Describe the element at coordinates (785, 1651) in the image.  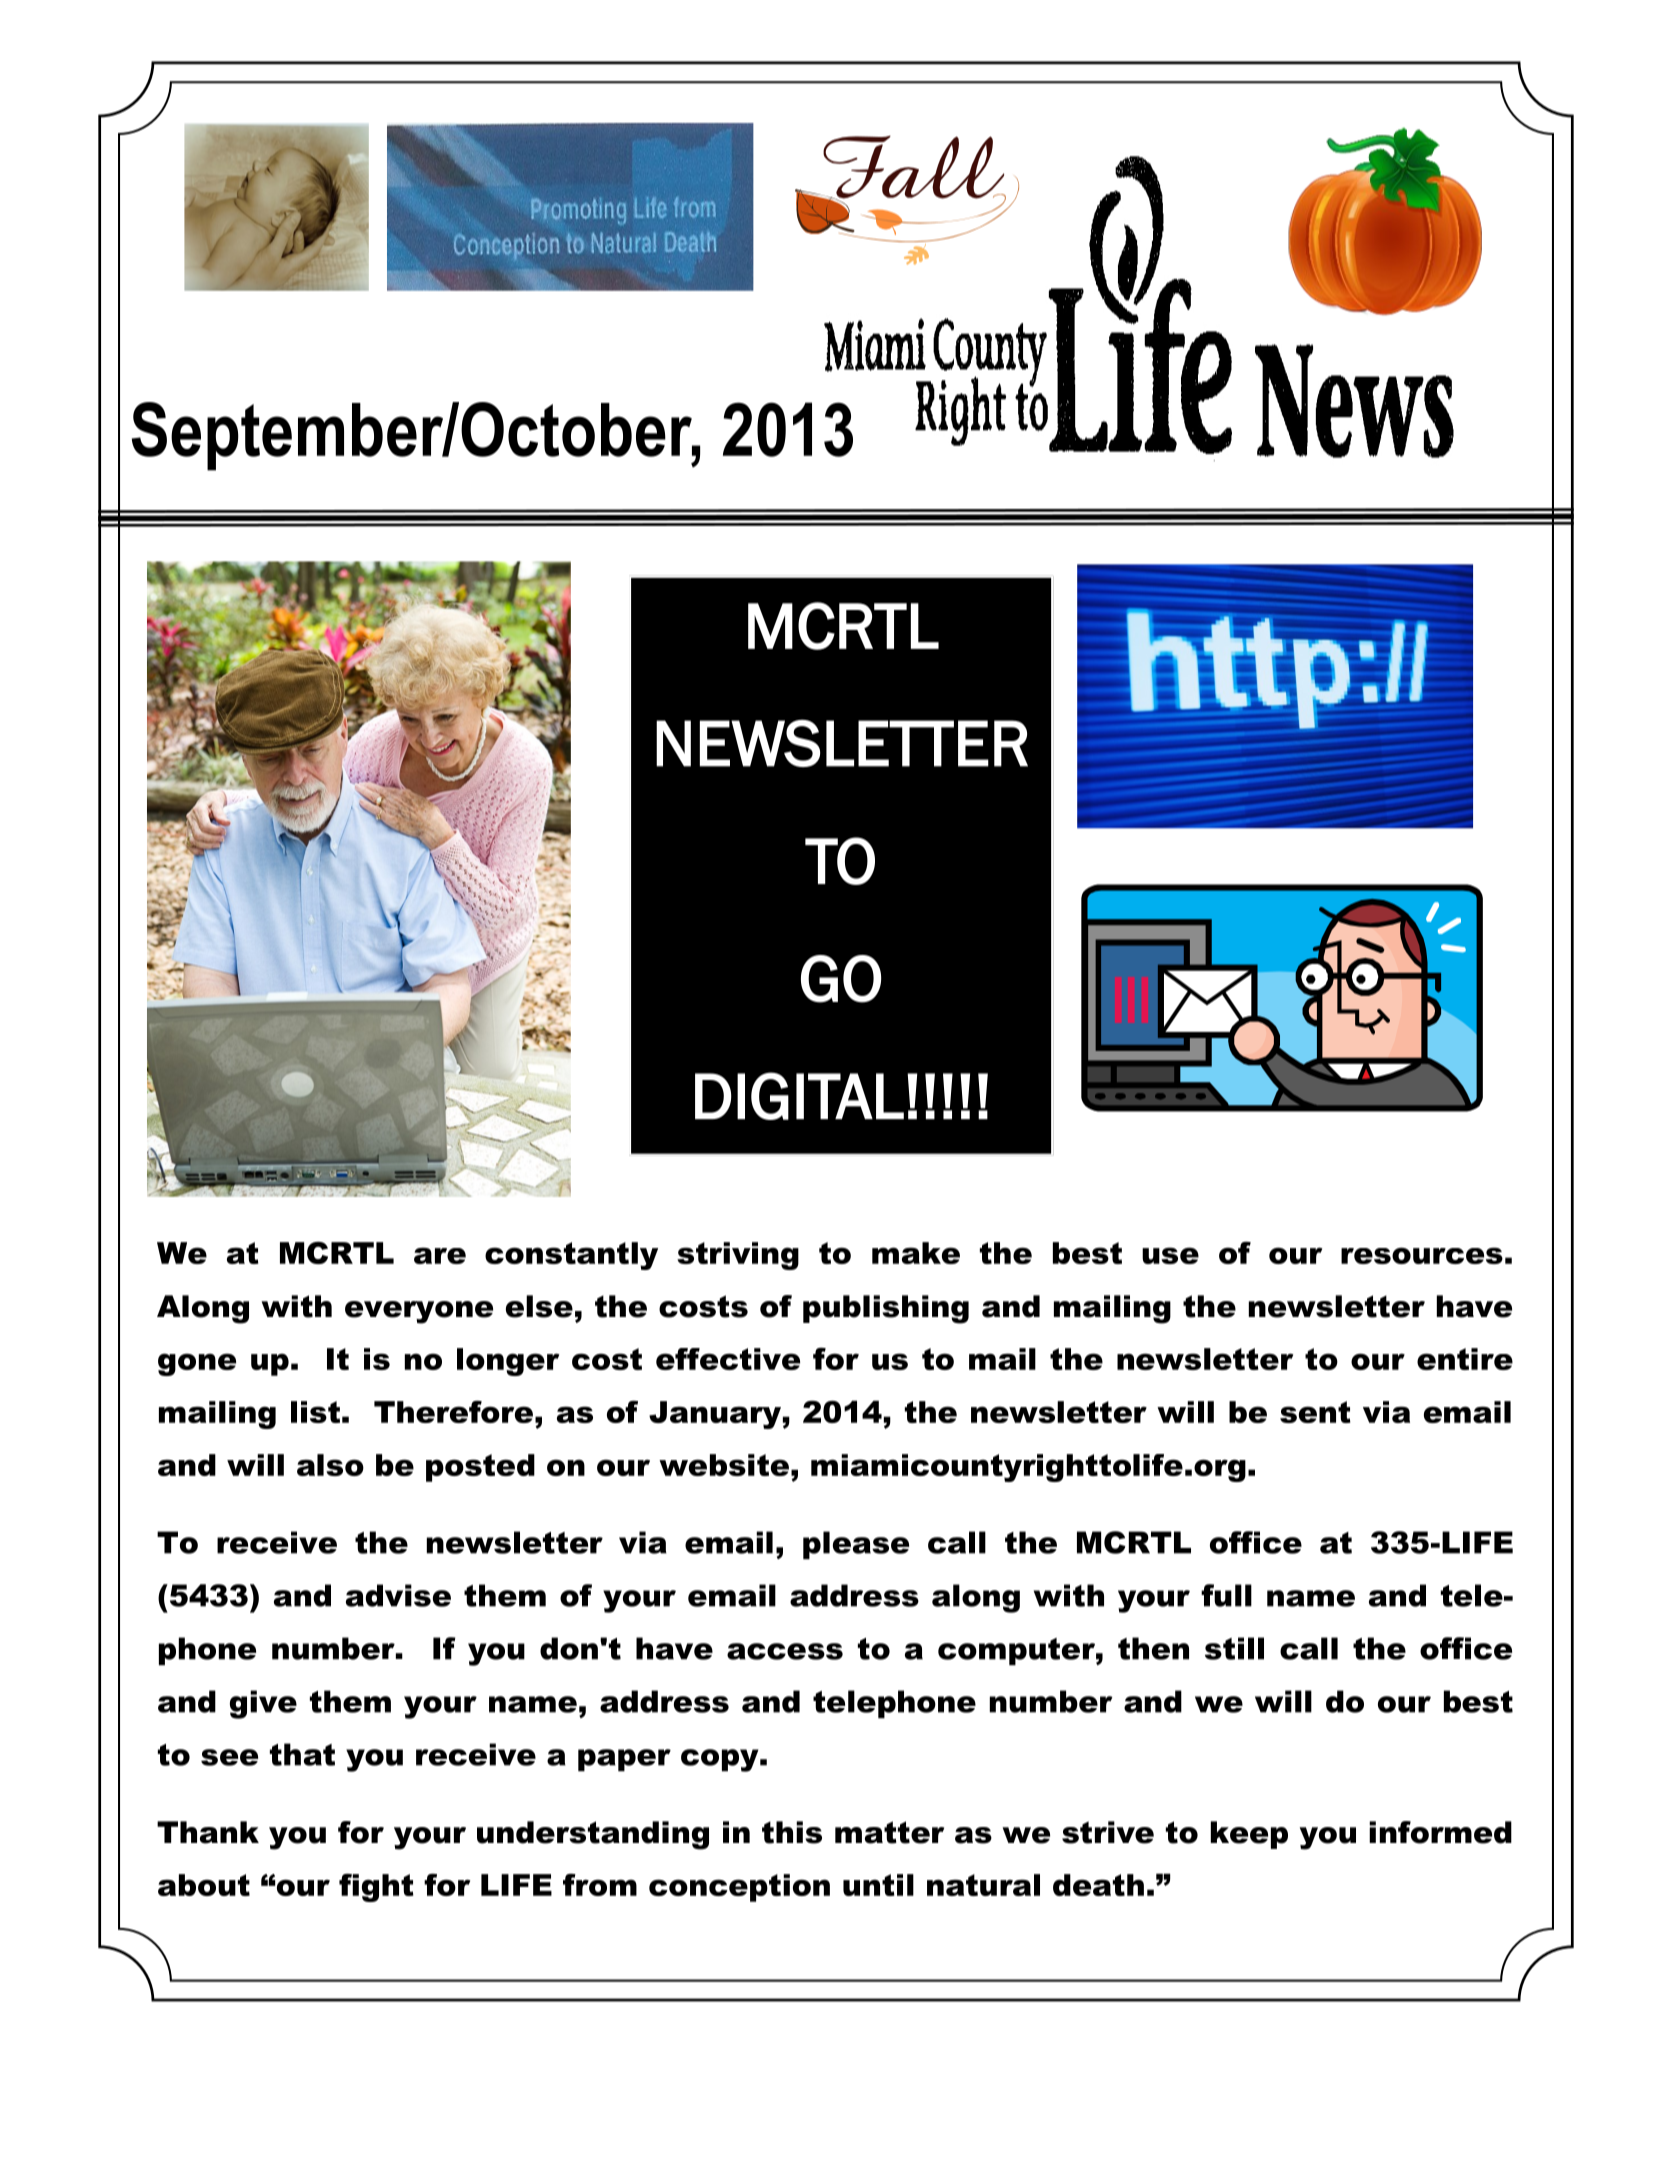
I see `access` at that location.
